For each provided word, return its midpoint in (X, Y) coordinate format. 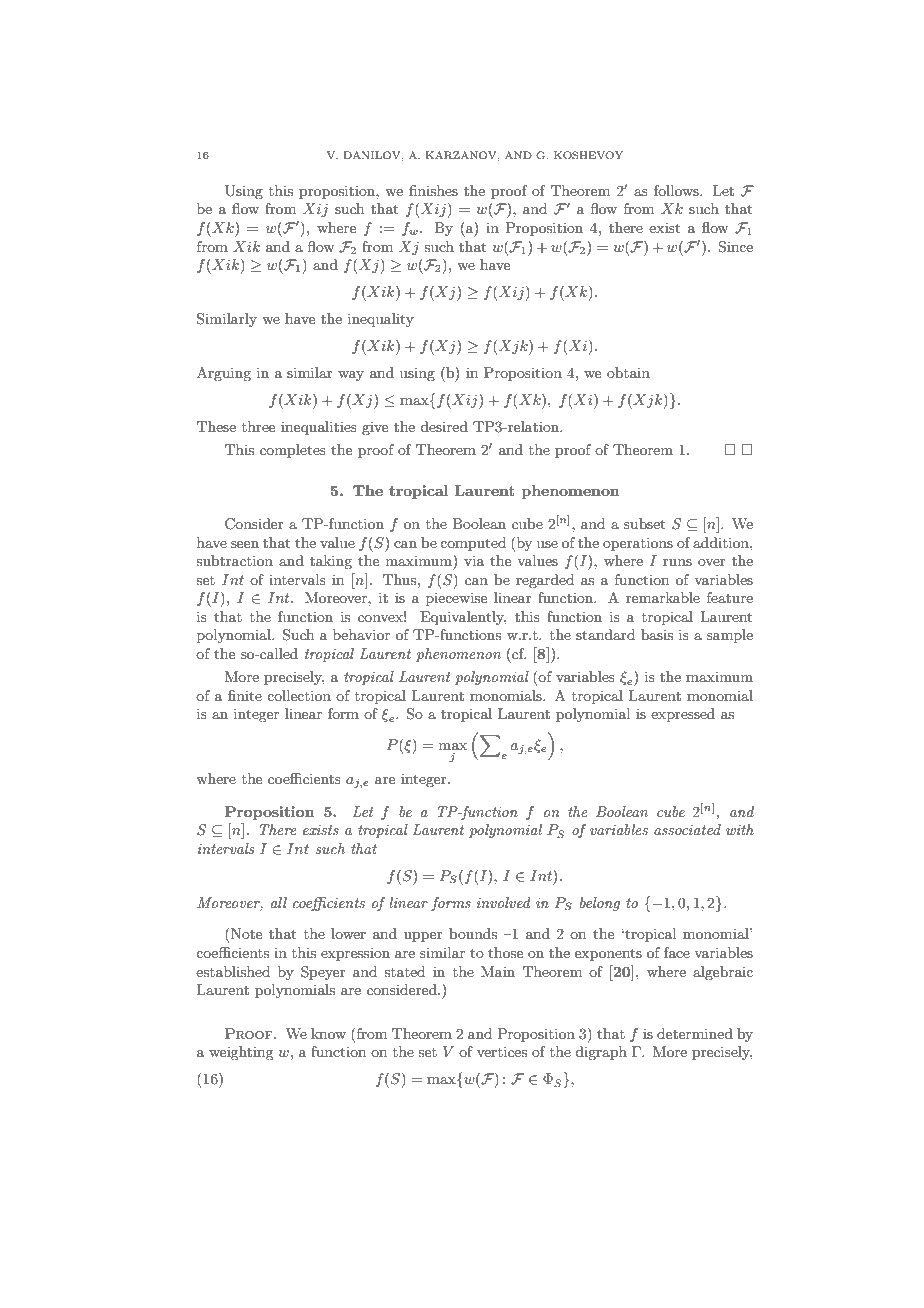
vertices (502, 1051)
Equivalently (463, 618)
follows (677, 190)
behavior (361, 634)
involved (504, 902)
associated (687, 829)
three (258, 426)
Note (246, 933)
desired (444, 426)
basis (657, 634)
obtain (628, 372)
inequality (381, 320)
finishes (433, 190)
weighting (241, 1053)
